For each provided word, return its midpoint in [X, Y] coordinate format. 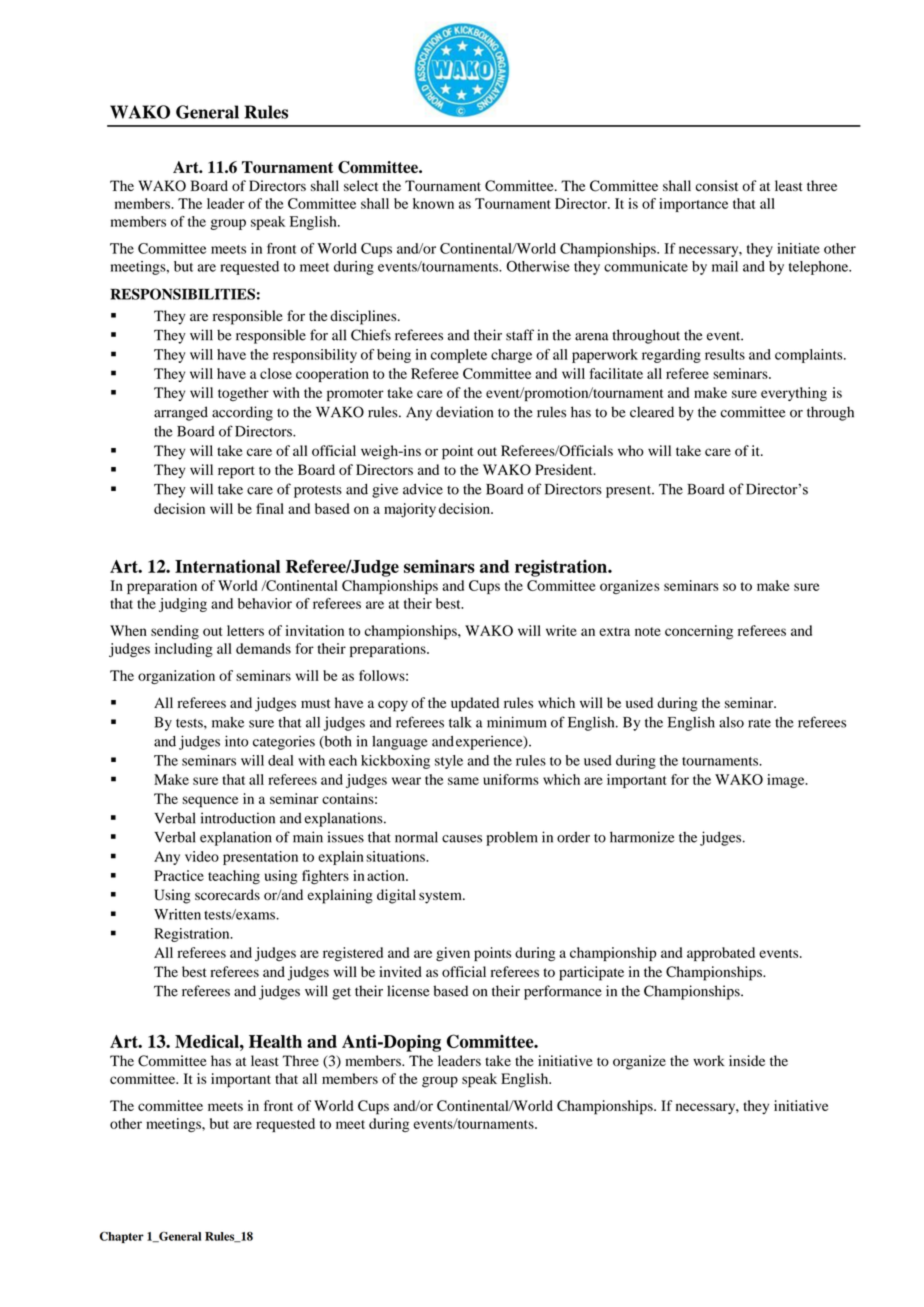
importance [693, 205]
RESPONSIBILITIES [182, 294]
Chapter [122, 1237]
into [236, 741]
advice [423, 489]
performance [563, 992]
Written [177, 914]
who [631, 450]
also [731, 722]
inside [747, 1060]
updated [475, 704]
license [408, 991]
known [433, 203]
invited [400, 971]
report [236, 472]
